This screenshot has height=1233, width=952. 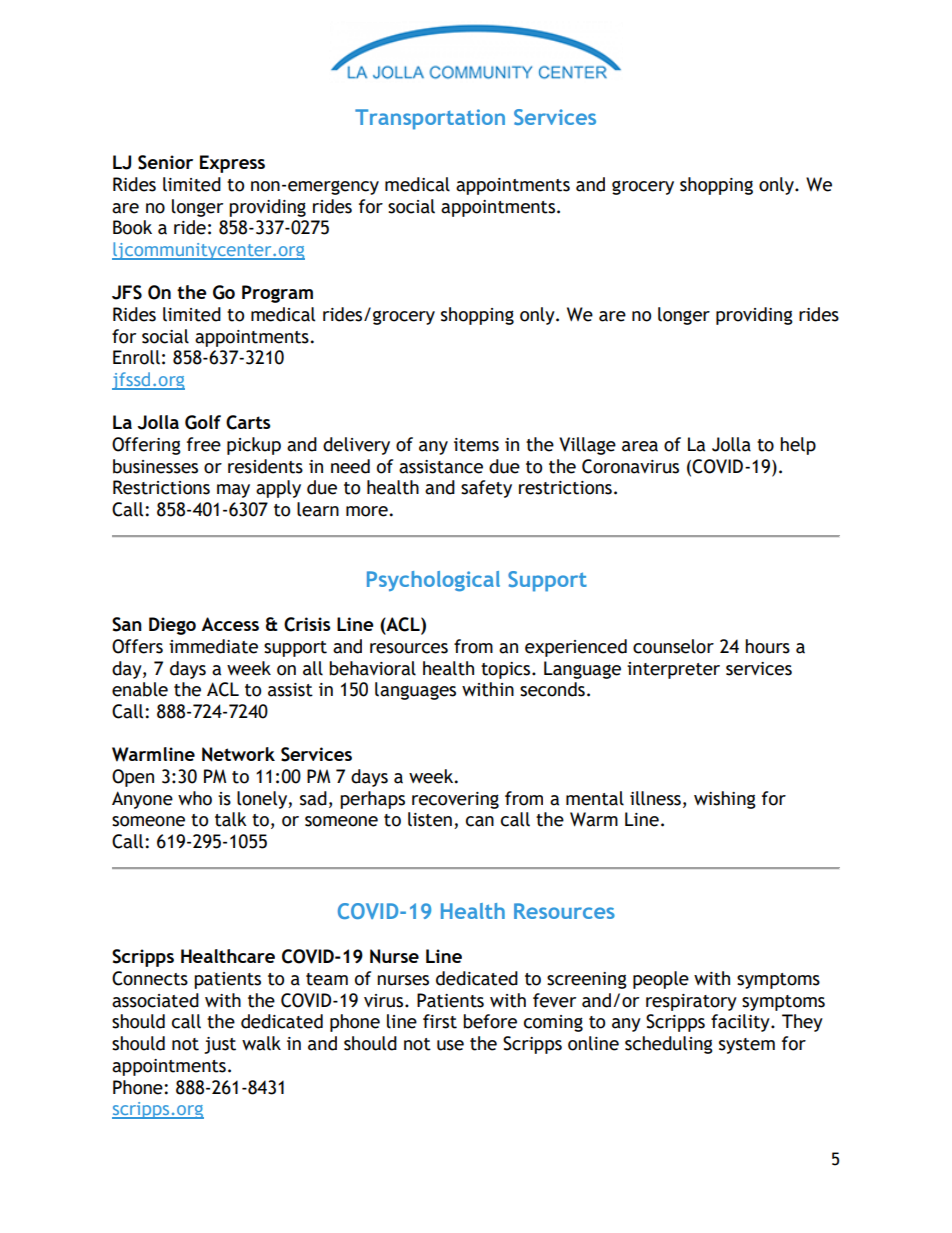 I want to click on recovering, so click(x=455, y=800).
